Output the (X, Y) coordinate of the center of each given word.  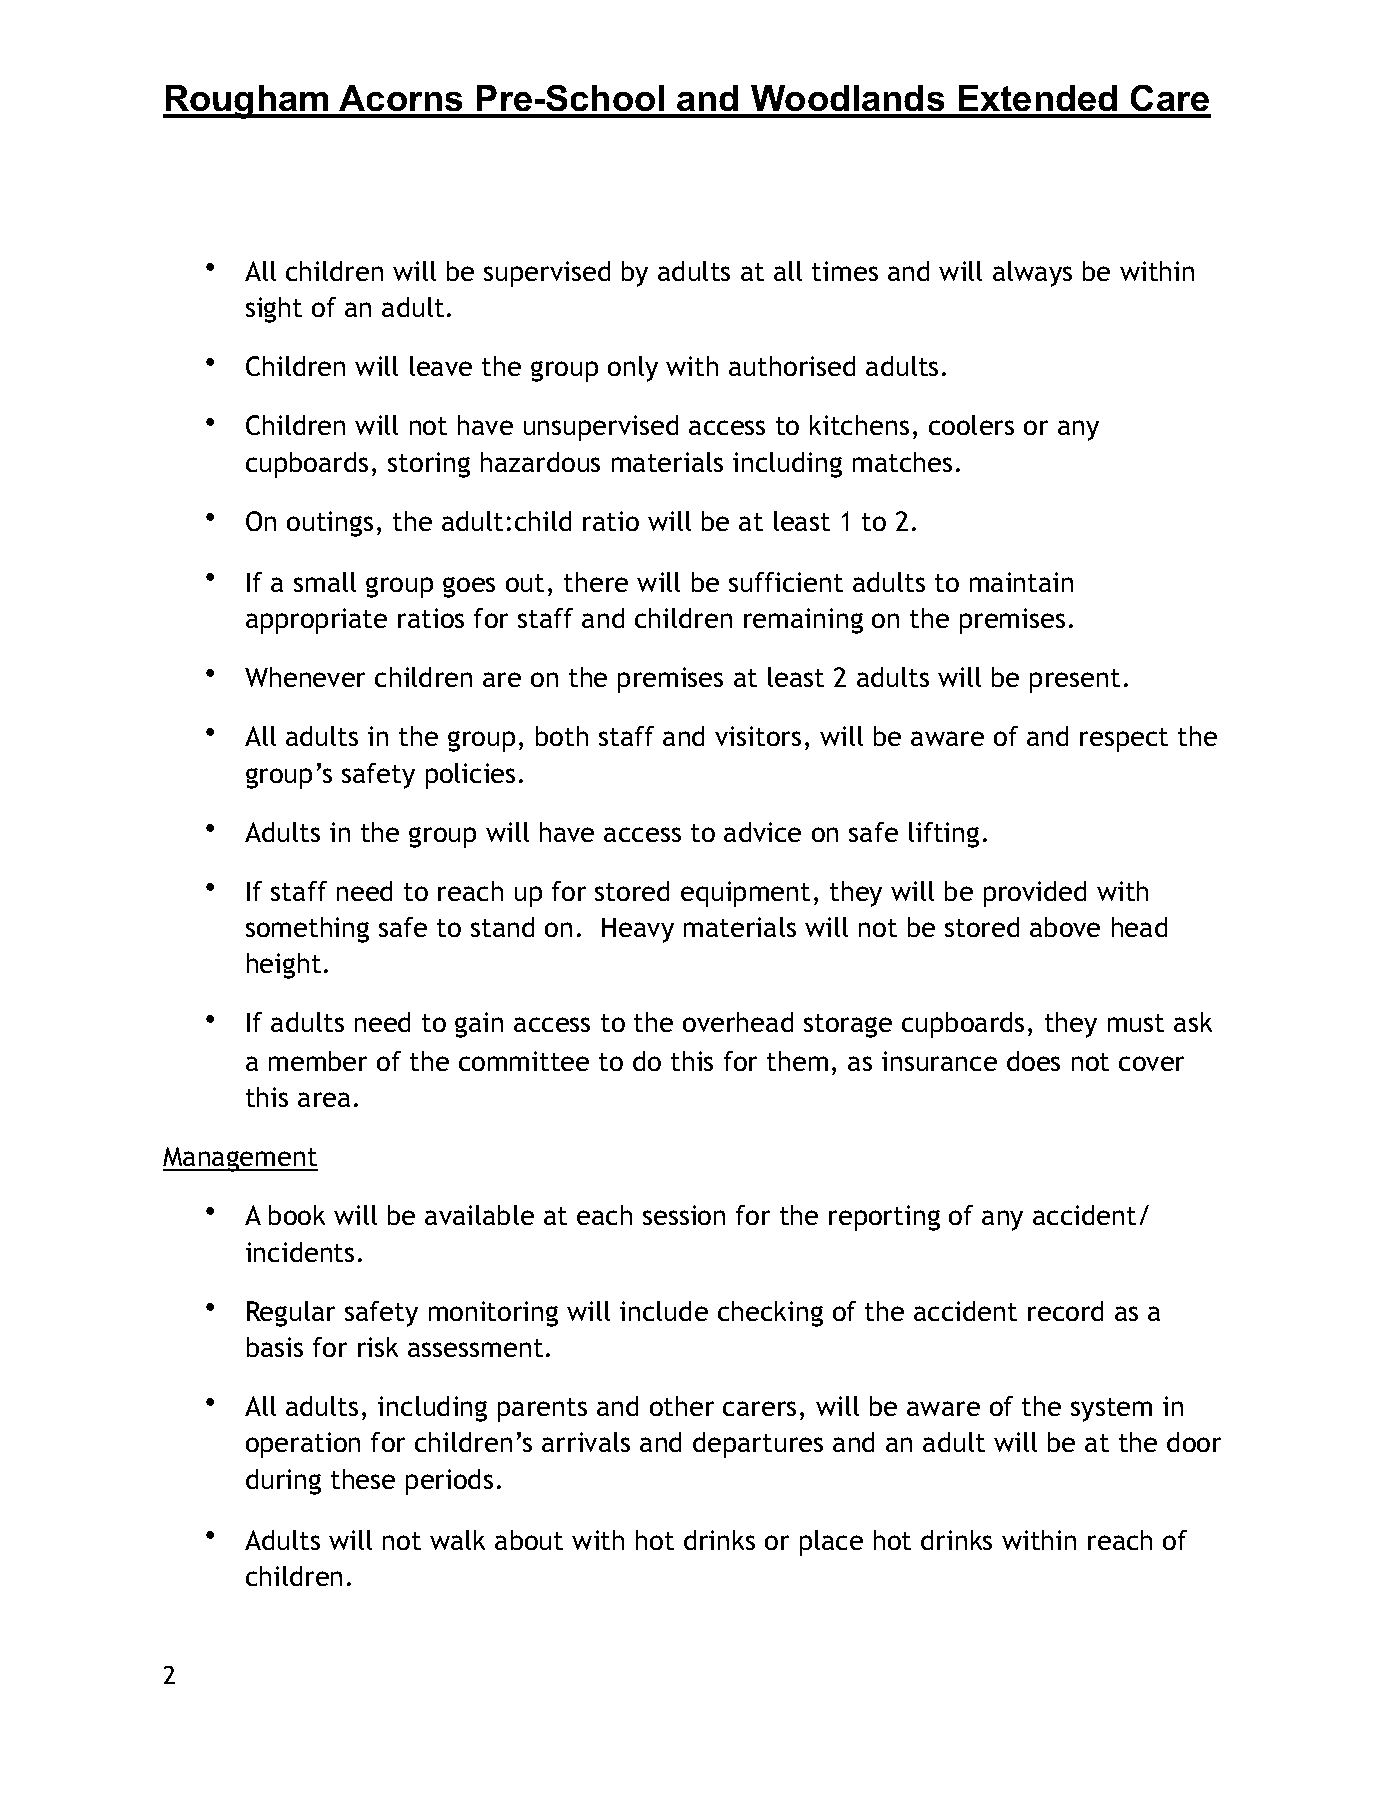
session (684, 1215)
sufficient (786, 582)
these (363, 1479)
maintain (1021, 582)
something (307, 930)
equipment (745, 894)
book (297, 1215)
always (1032, 274)
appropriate (316, 621)
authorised (792, 366)
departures (758, 1445)
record (1065, 1311)
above (1065, 927)
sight (274, 310)
